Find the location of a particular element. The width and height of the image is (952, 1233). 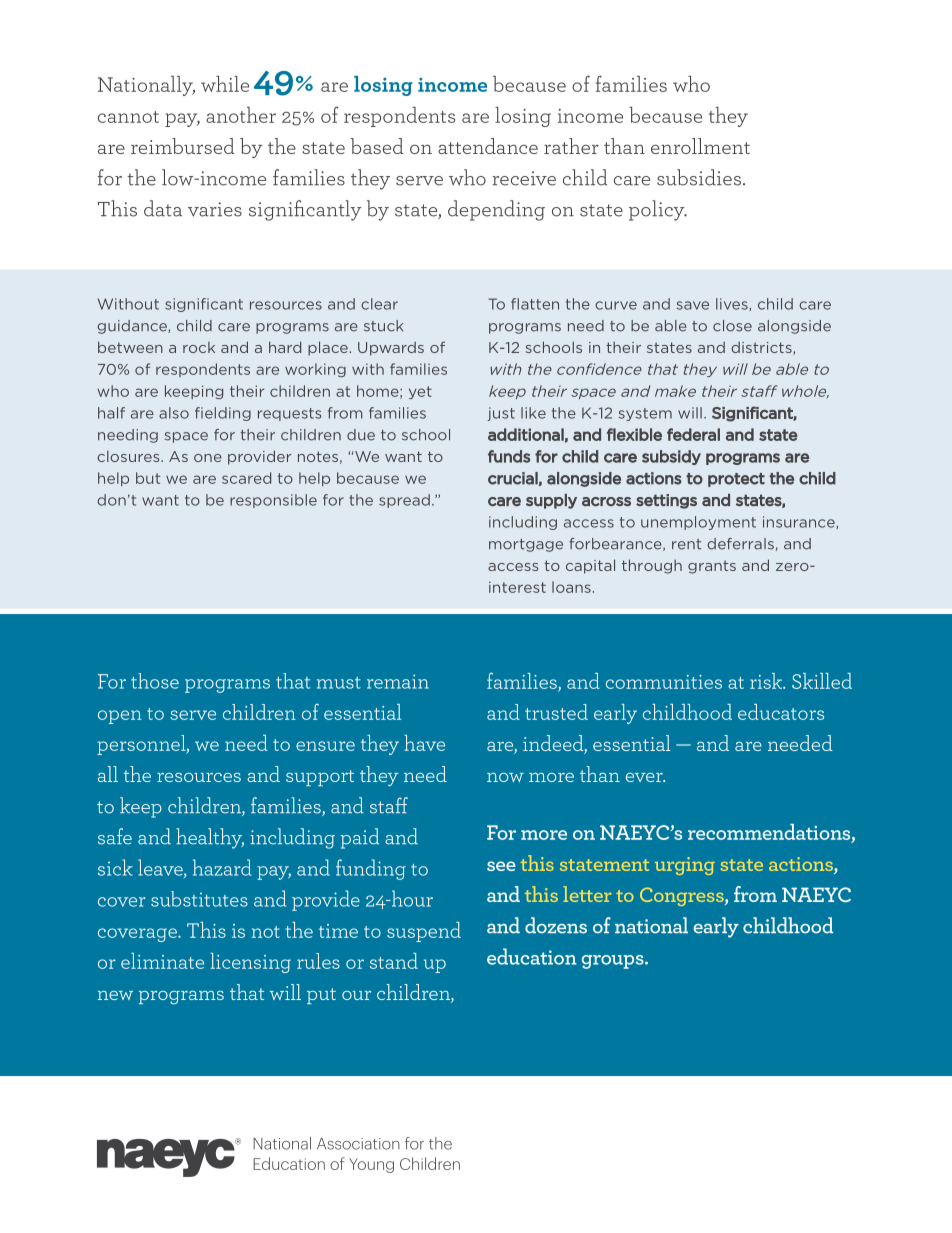

responsible is located at coordinates (273, 501).
